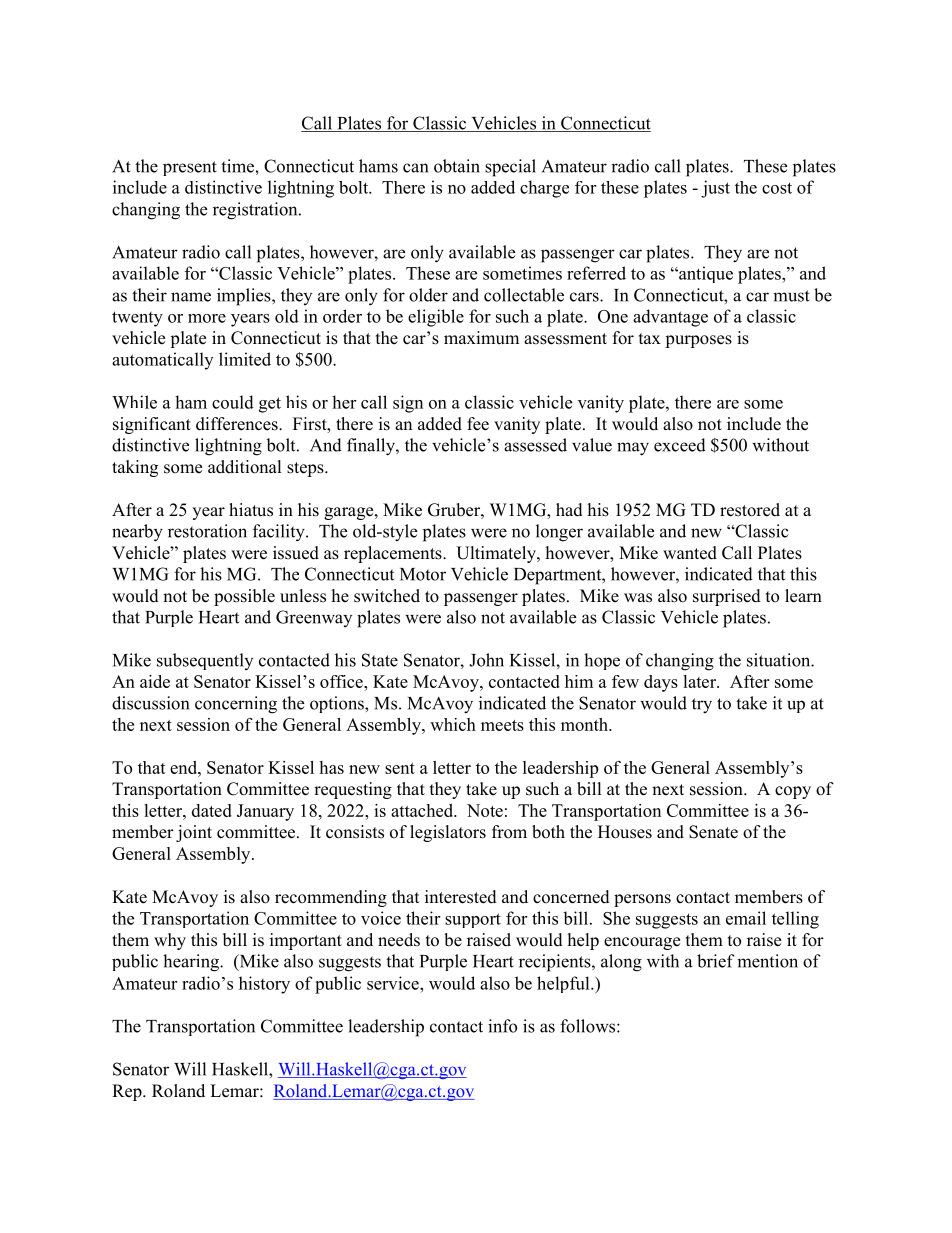  I want to click on surprised, so click(727, 597).
